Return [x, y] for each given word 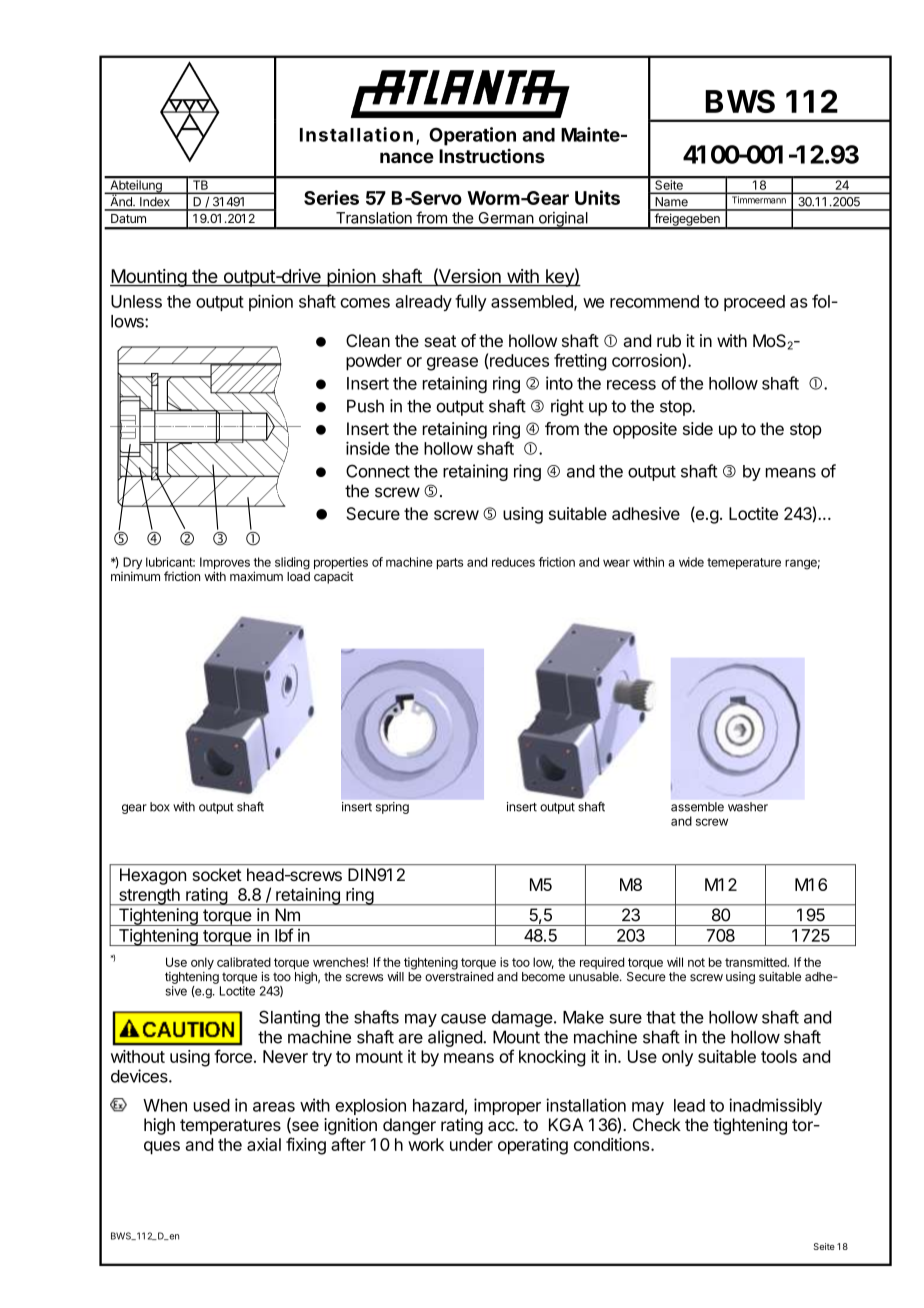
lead [689, 1105]
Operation [472, 136]
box [160, 807]
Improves [225, 564]
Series [331, 197]
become [543, 977]
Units [597, 197]
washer [748, 807]
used [212, 1105]
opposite [645, 430]
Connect [378, 471]
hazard [438, 1105]
